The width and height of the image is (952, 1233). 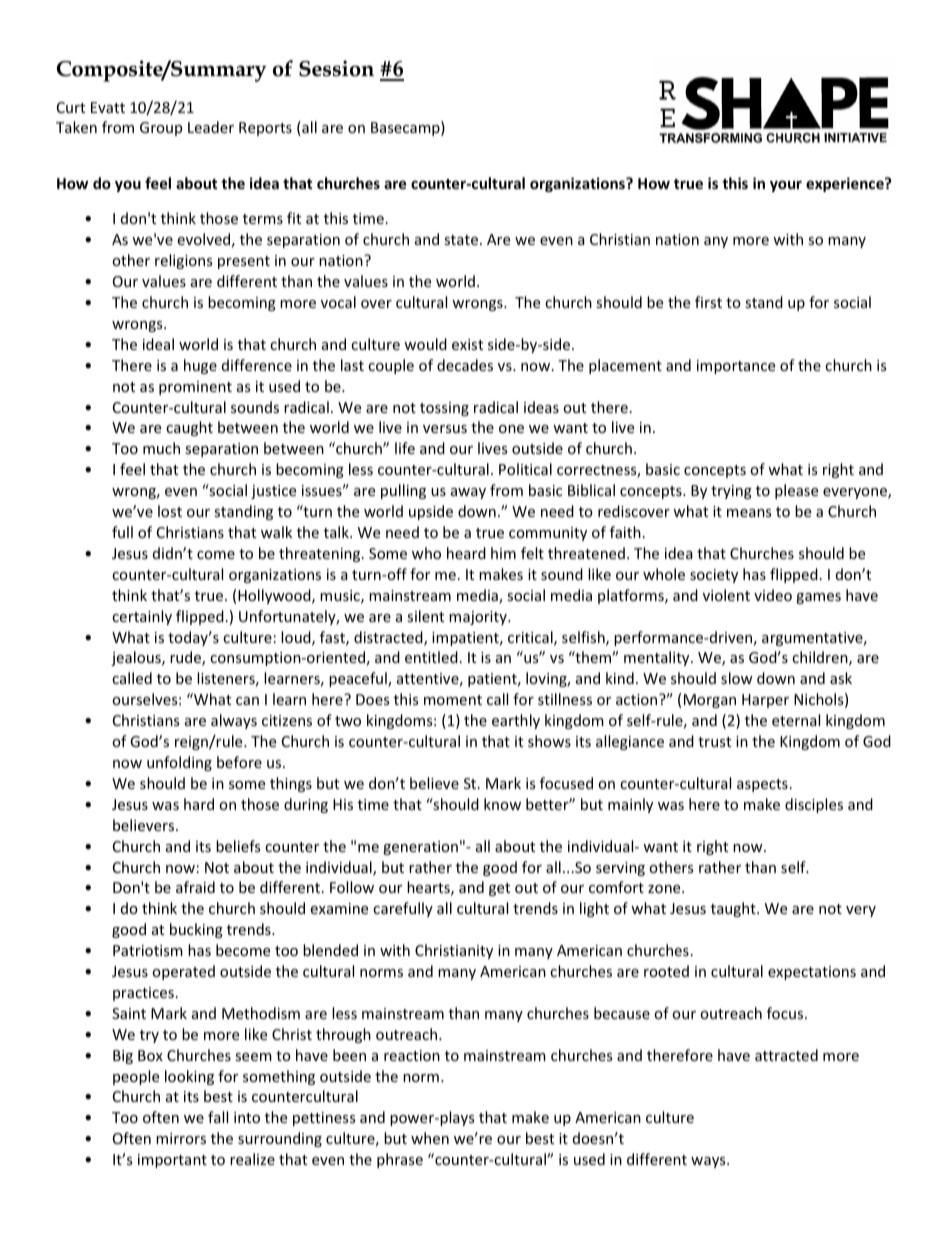 I want to click on majority, so click(x=479, y=618).
